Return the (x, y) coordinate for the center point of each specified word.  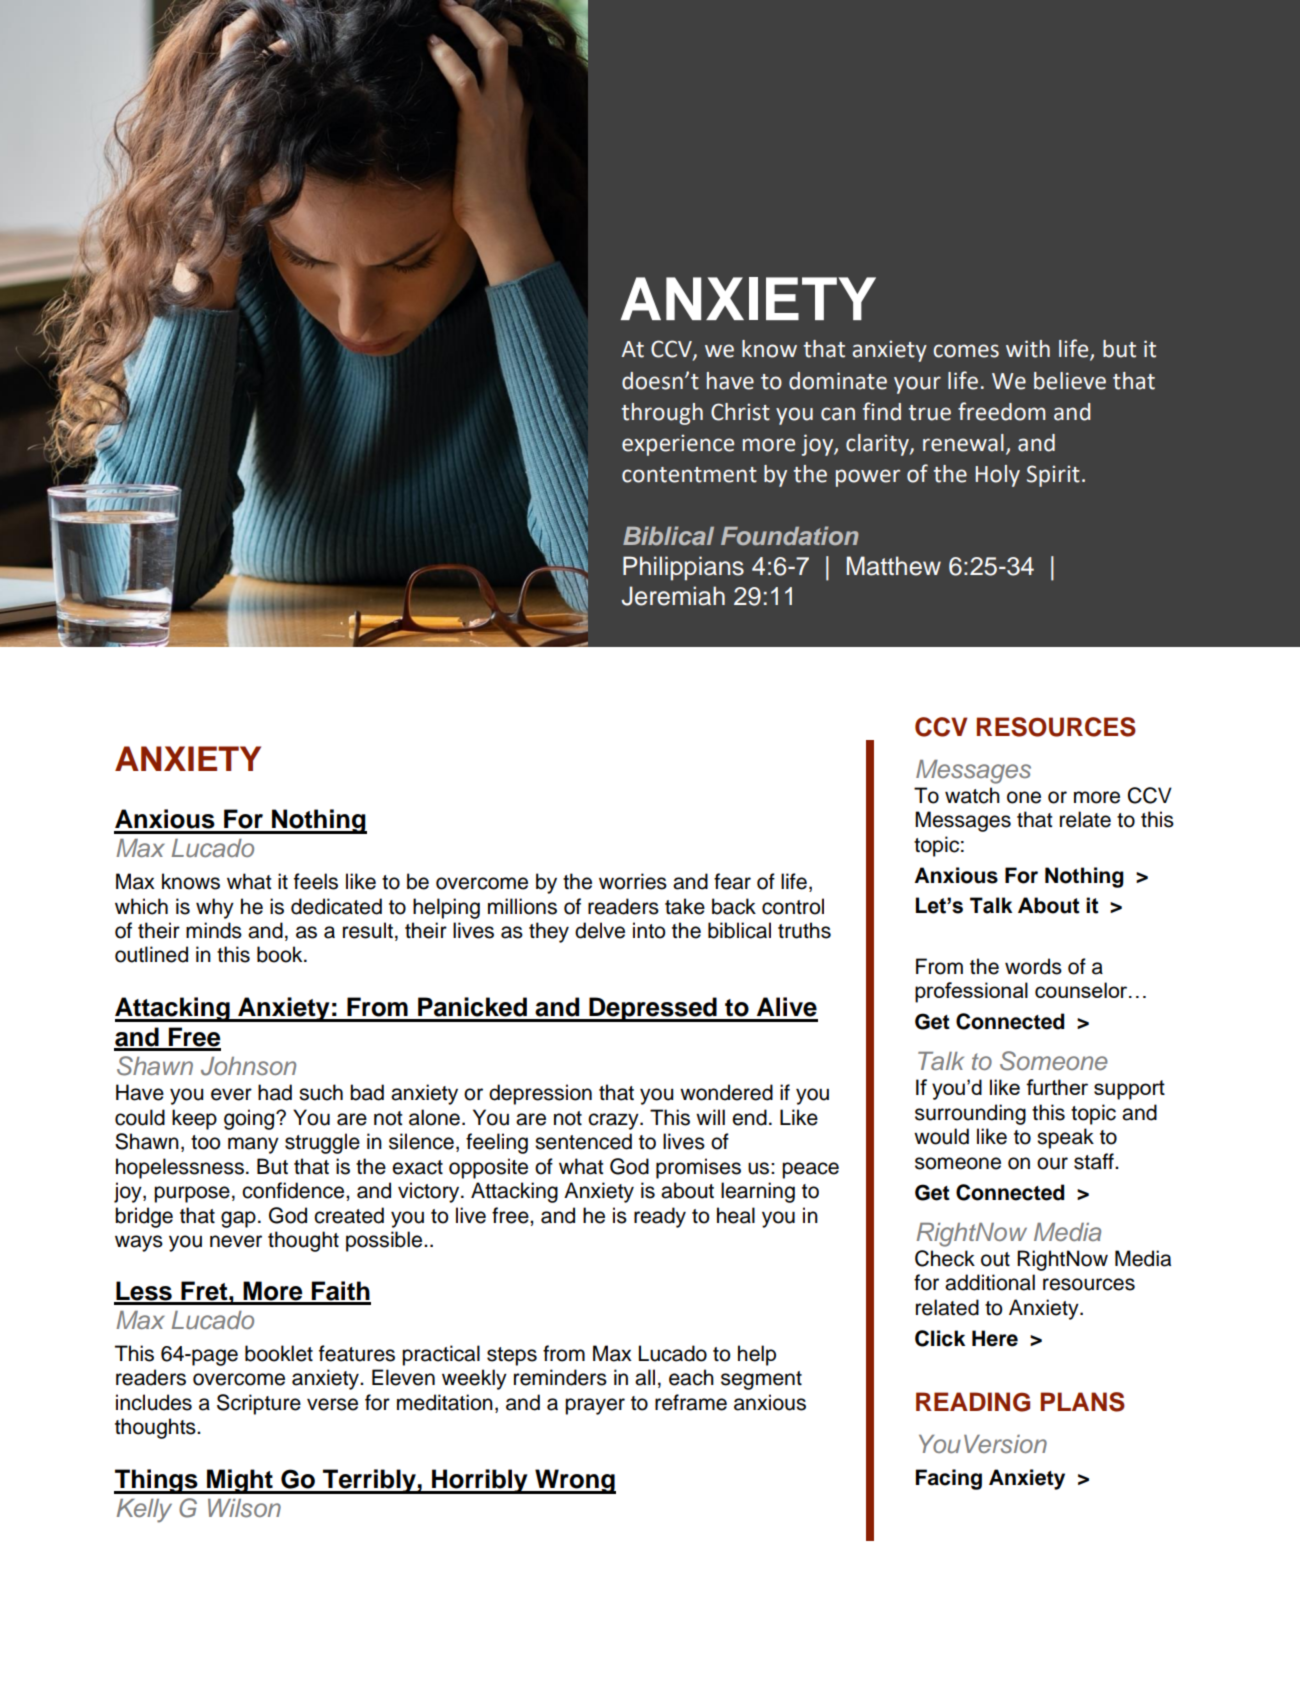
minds (214, 930)
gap (238, 1219)
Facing (949, 1479)
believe (1070, 381)
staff (1095, 1161)
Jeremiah (673, 596)
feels (316, 881)
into (649, 930)
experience (678, 445)
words (1033, 966)
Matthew (894, 566)
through (662, 414)
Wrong (574, 1481)
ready (660, 1217)
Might (240, 1481)
